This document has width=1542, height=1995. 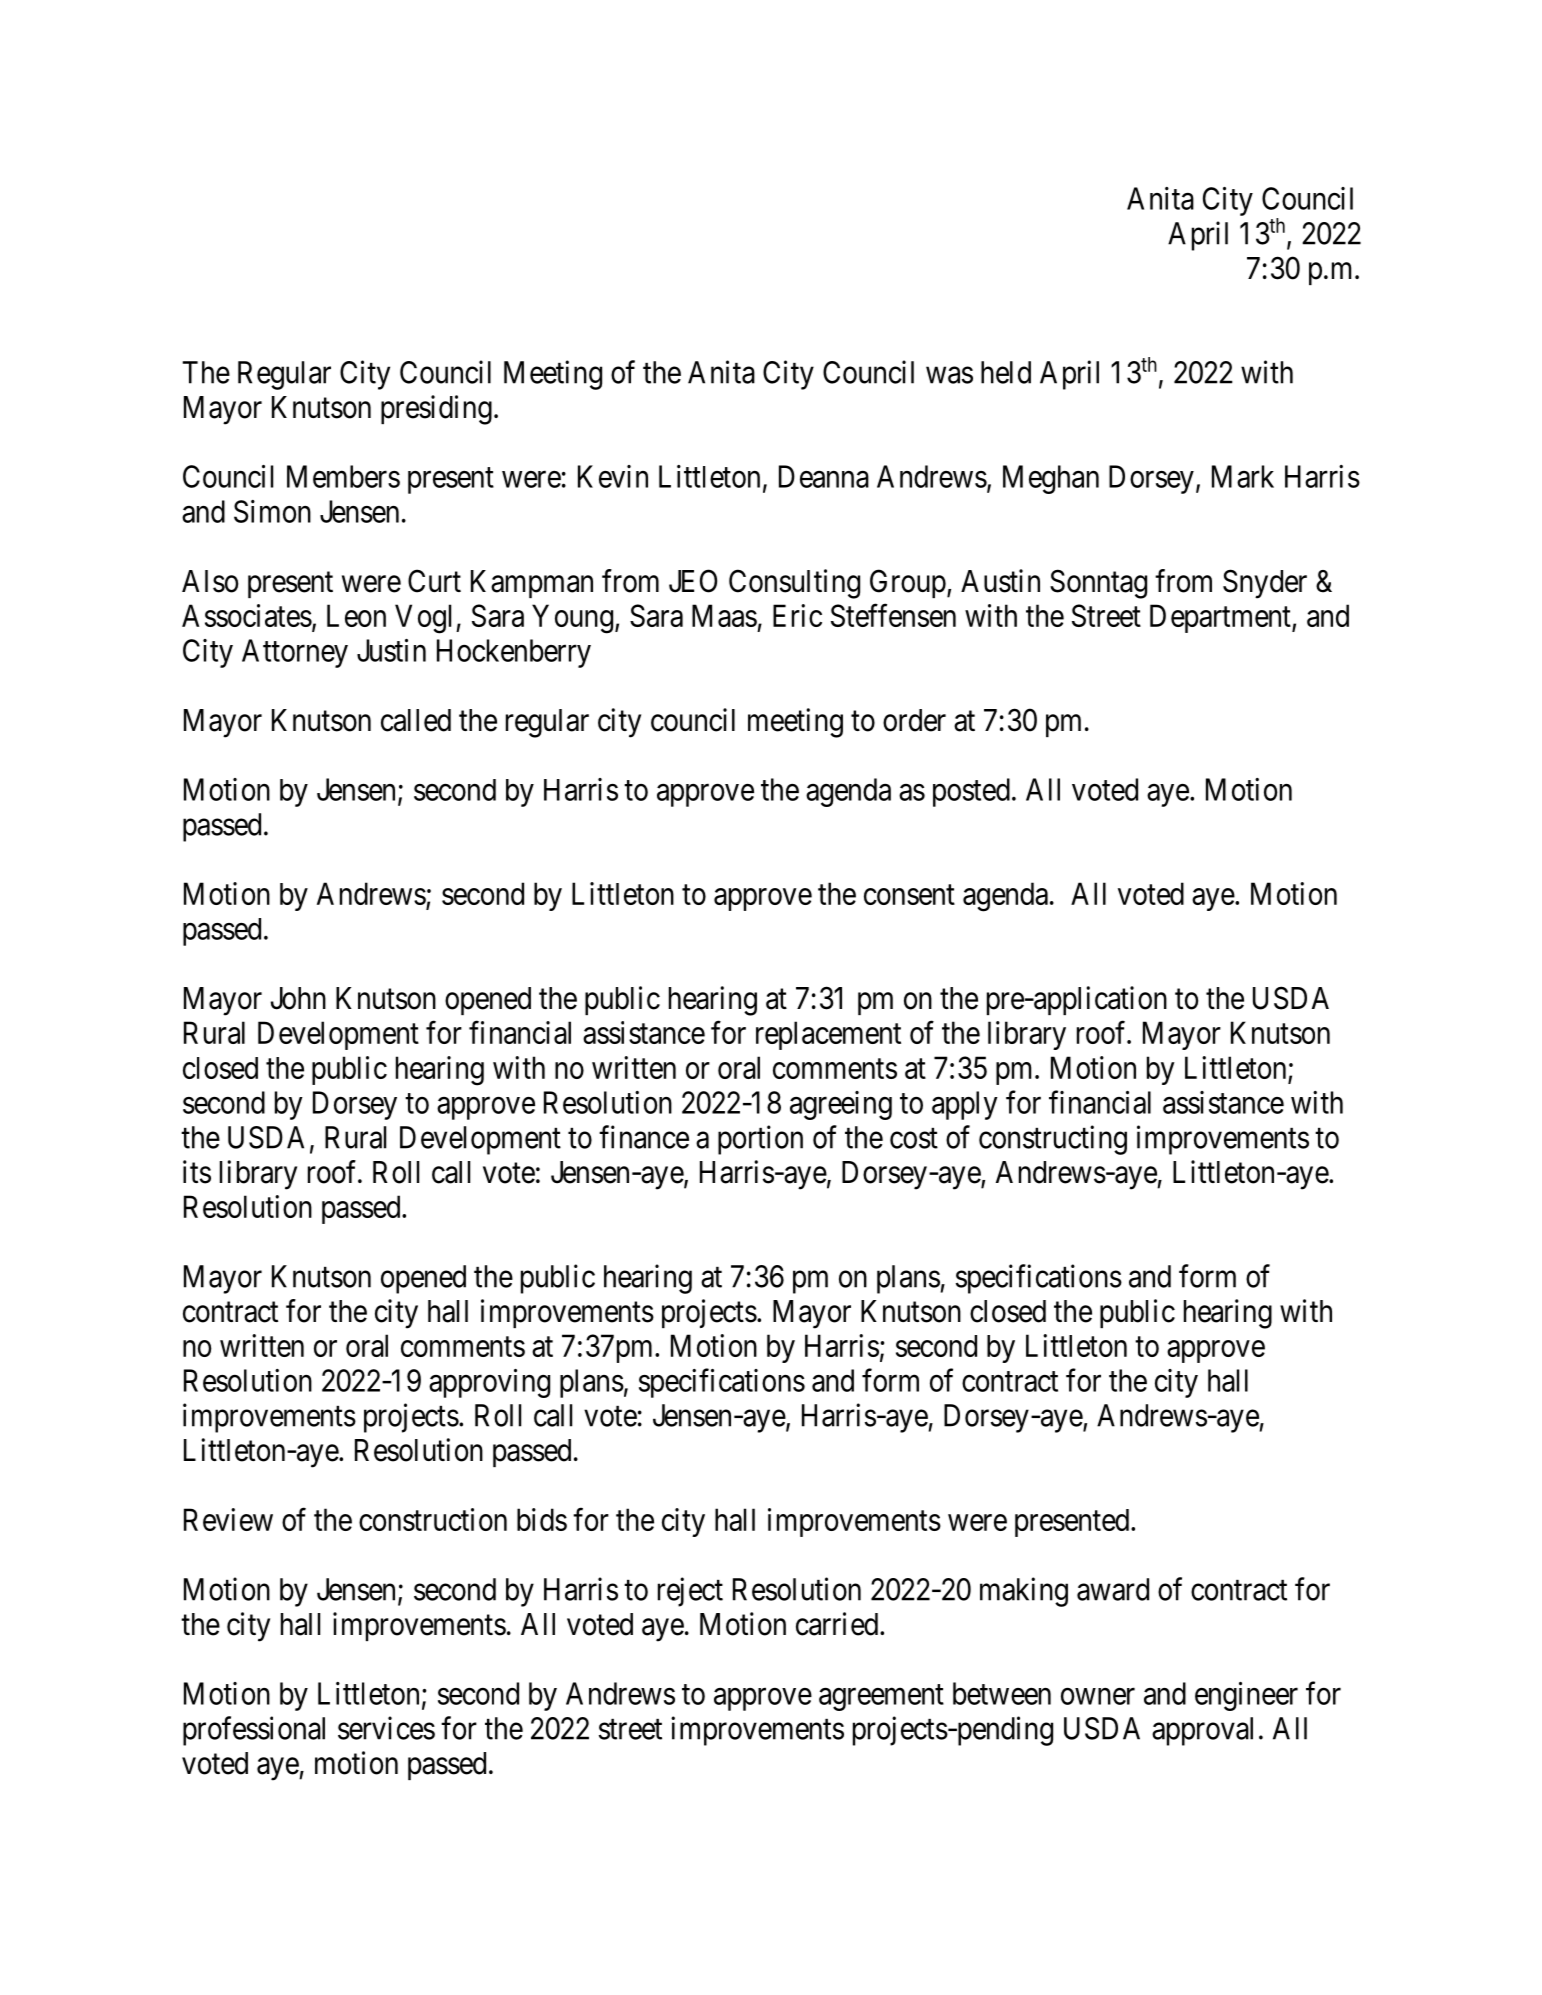 What do you see at coordinates (436, 410) in the document?
I see `presiding` at bounding box center [436, 410].
